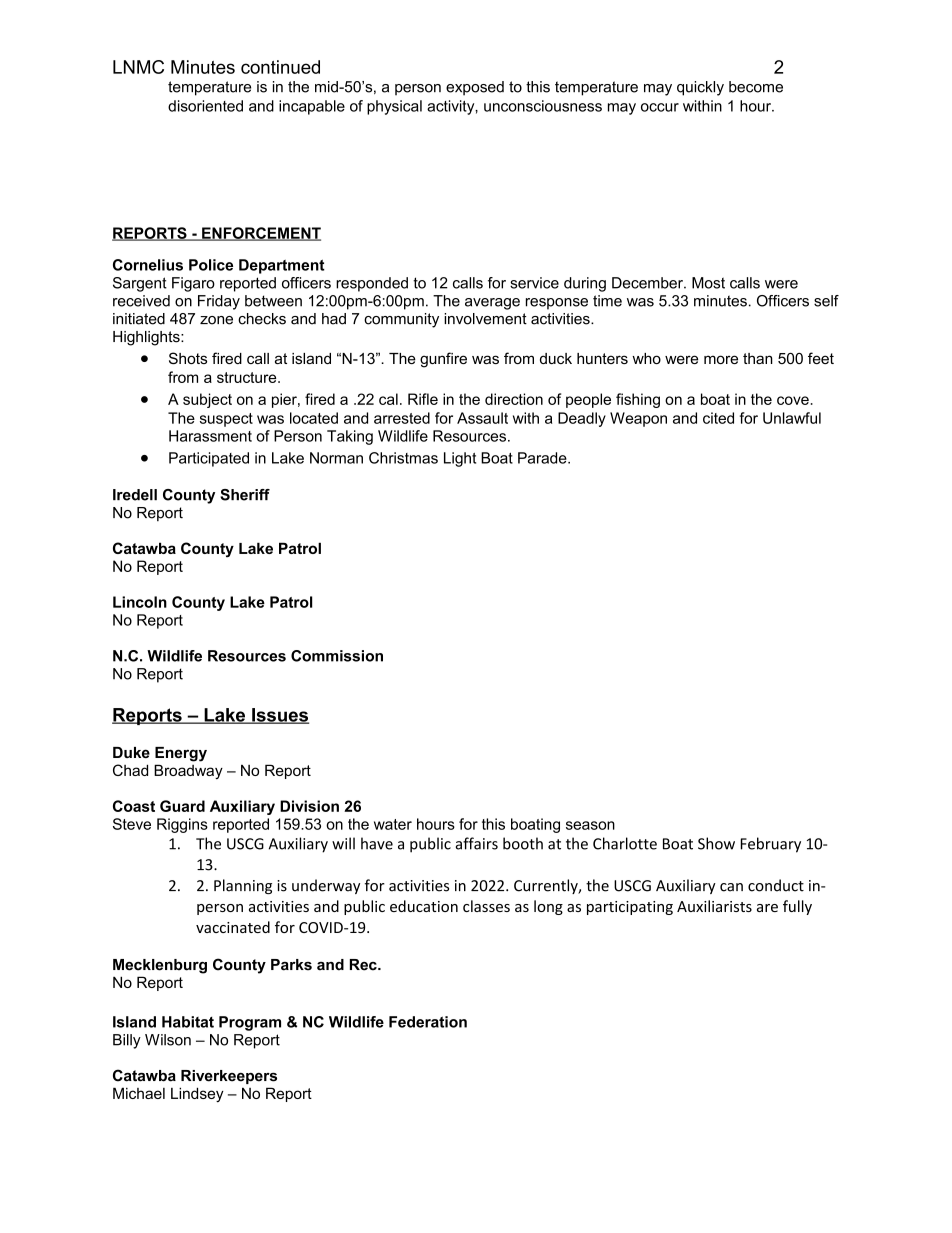  What do you see at coordinates (140, 602) in the page?
I see `Lincoln` at bounding box center [140, 602].
